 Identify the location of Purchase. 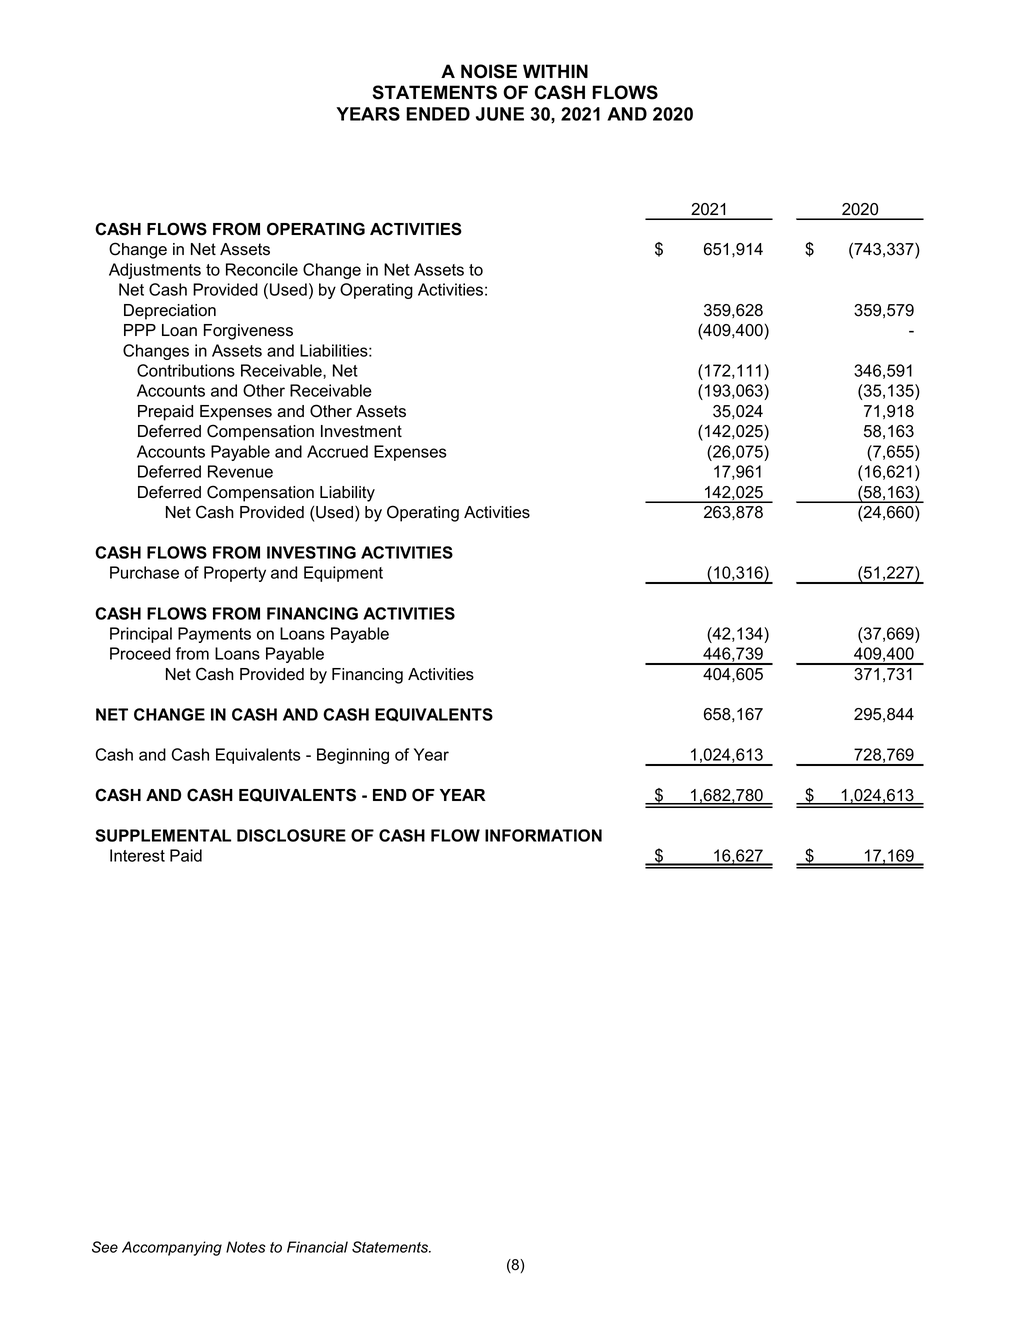
(144, 572).
